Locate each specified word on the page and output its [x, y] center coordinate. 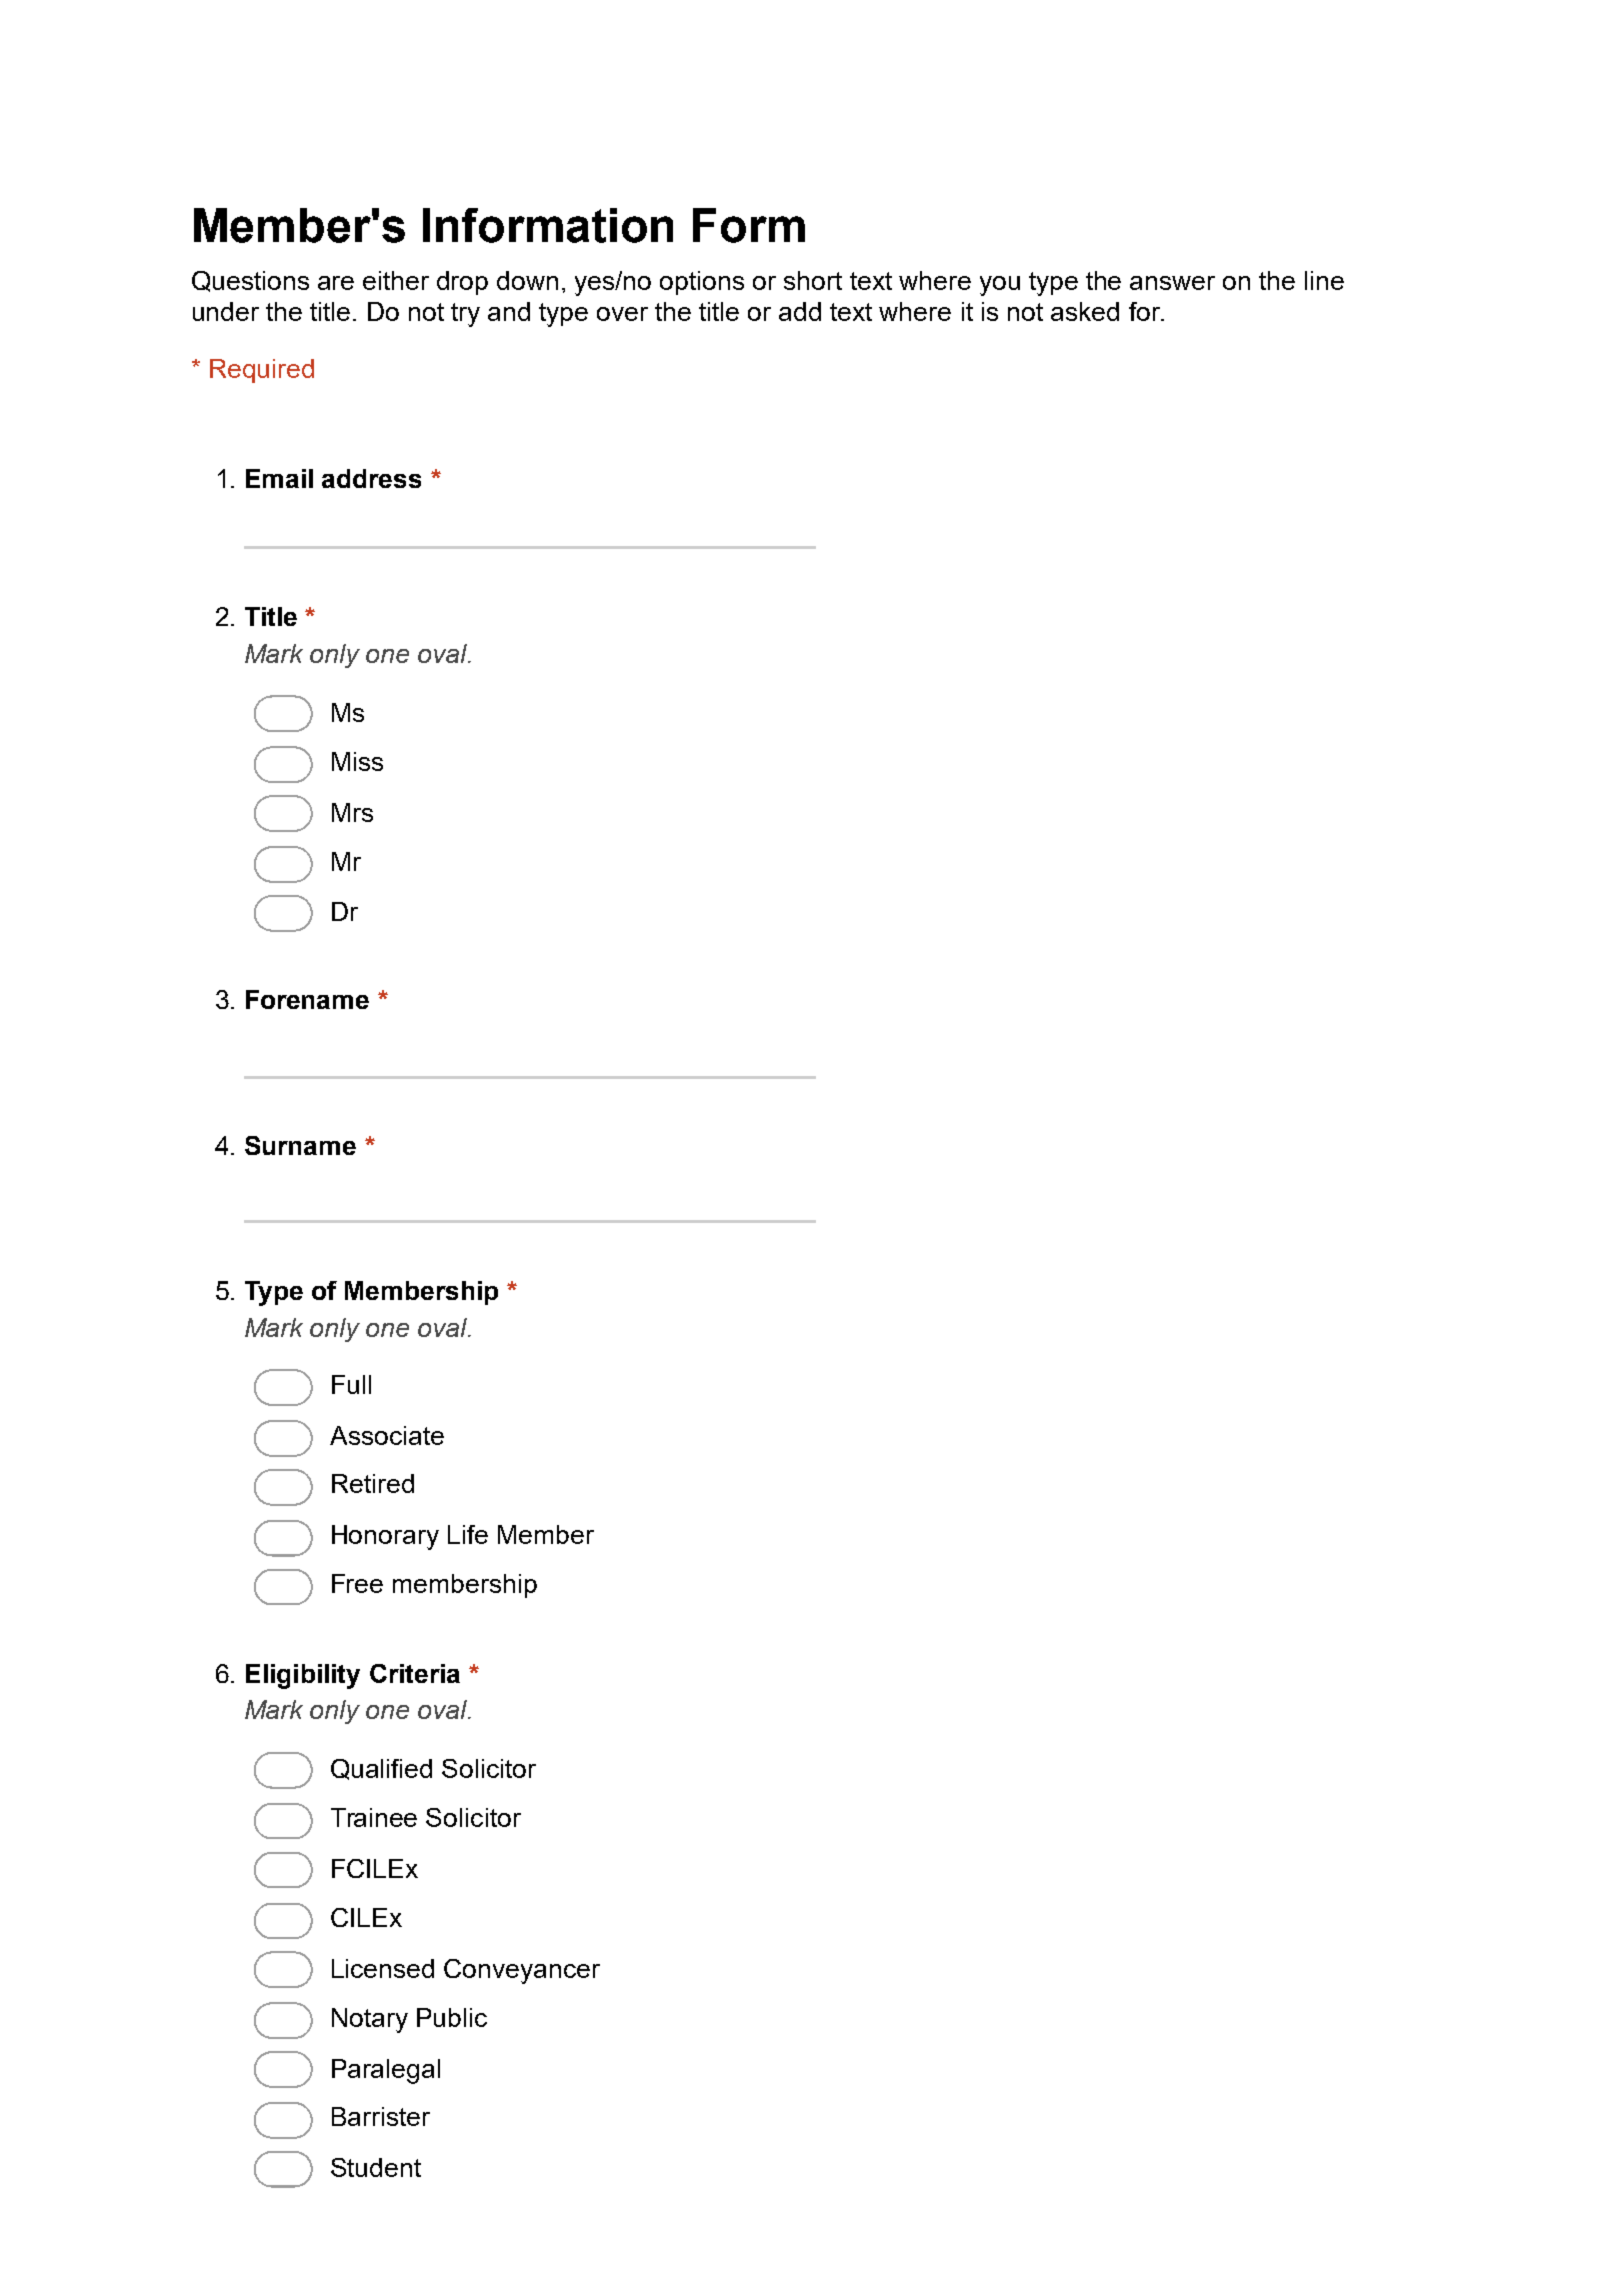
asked [1085, 311]
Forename [307, 999]
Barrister [381, 2116]
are [336, 283]
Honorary [385, 1537]
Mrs [352, 812]
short [813, 280]
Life [468, 1534]
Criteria [415, 1673]
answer [1172, 283]
